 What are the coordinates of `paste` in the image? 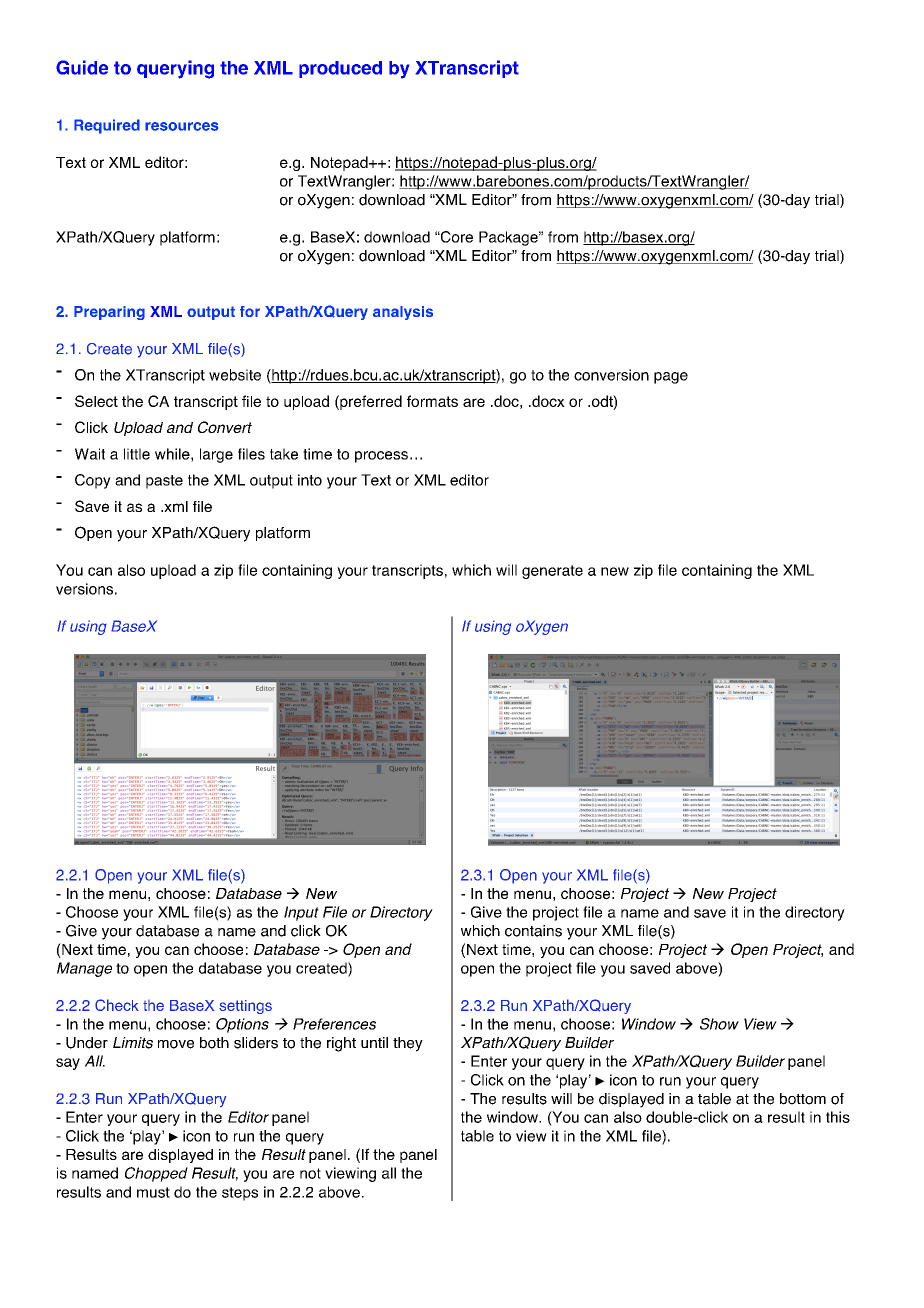 It's located at (164, 482).
